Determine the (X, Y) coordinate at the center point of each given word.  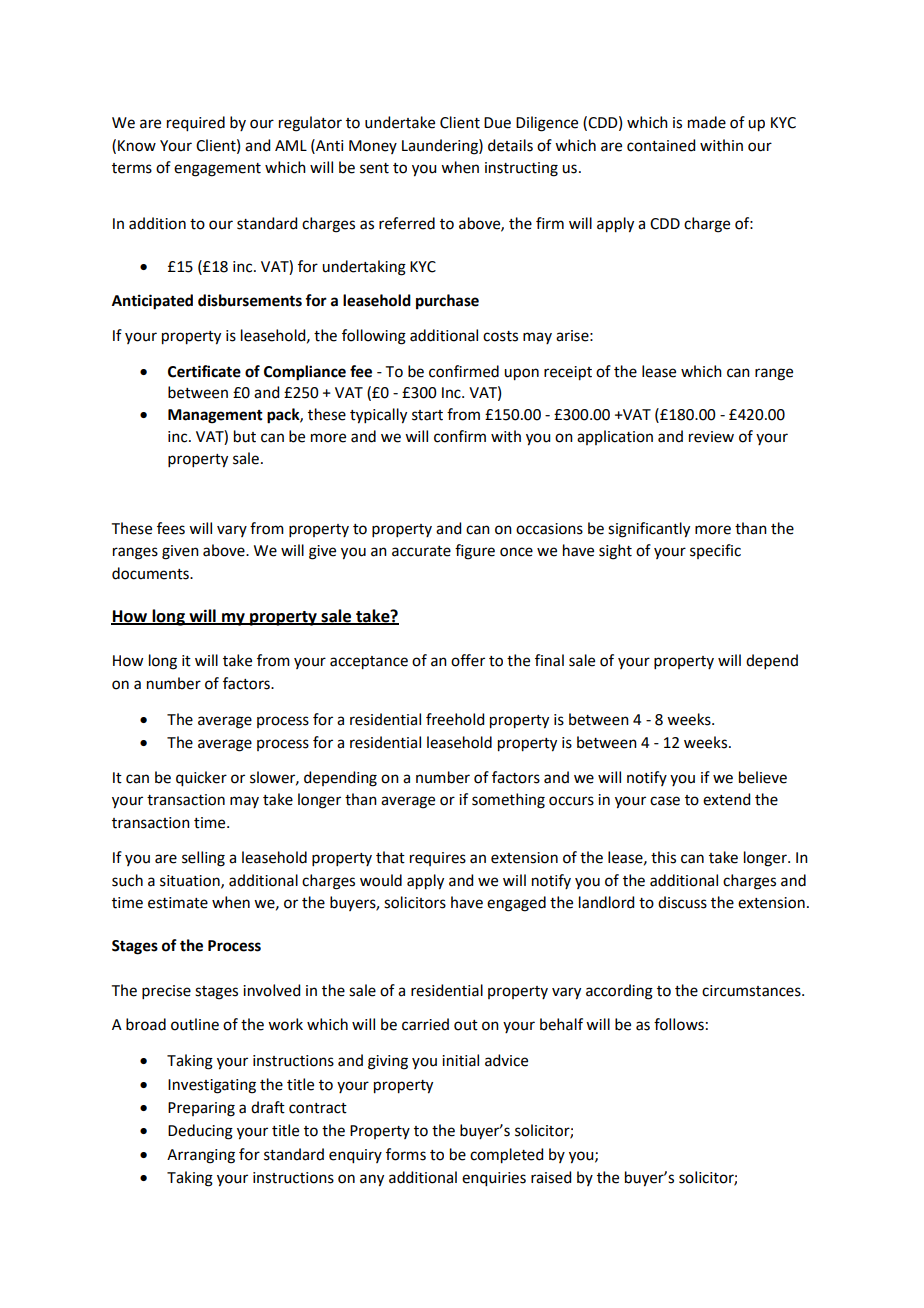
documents (151, 573)
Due (497, 123)
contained (661, 145)
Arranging (201, 1156)
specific (715, 551)
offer (468, 660)
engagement (217, 170)
